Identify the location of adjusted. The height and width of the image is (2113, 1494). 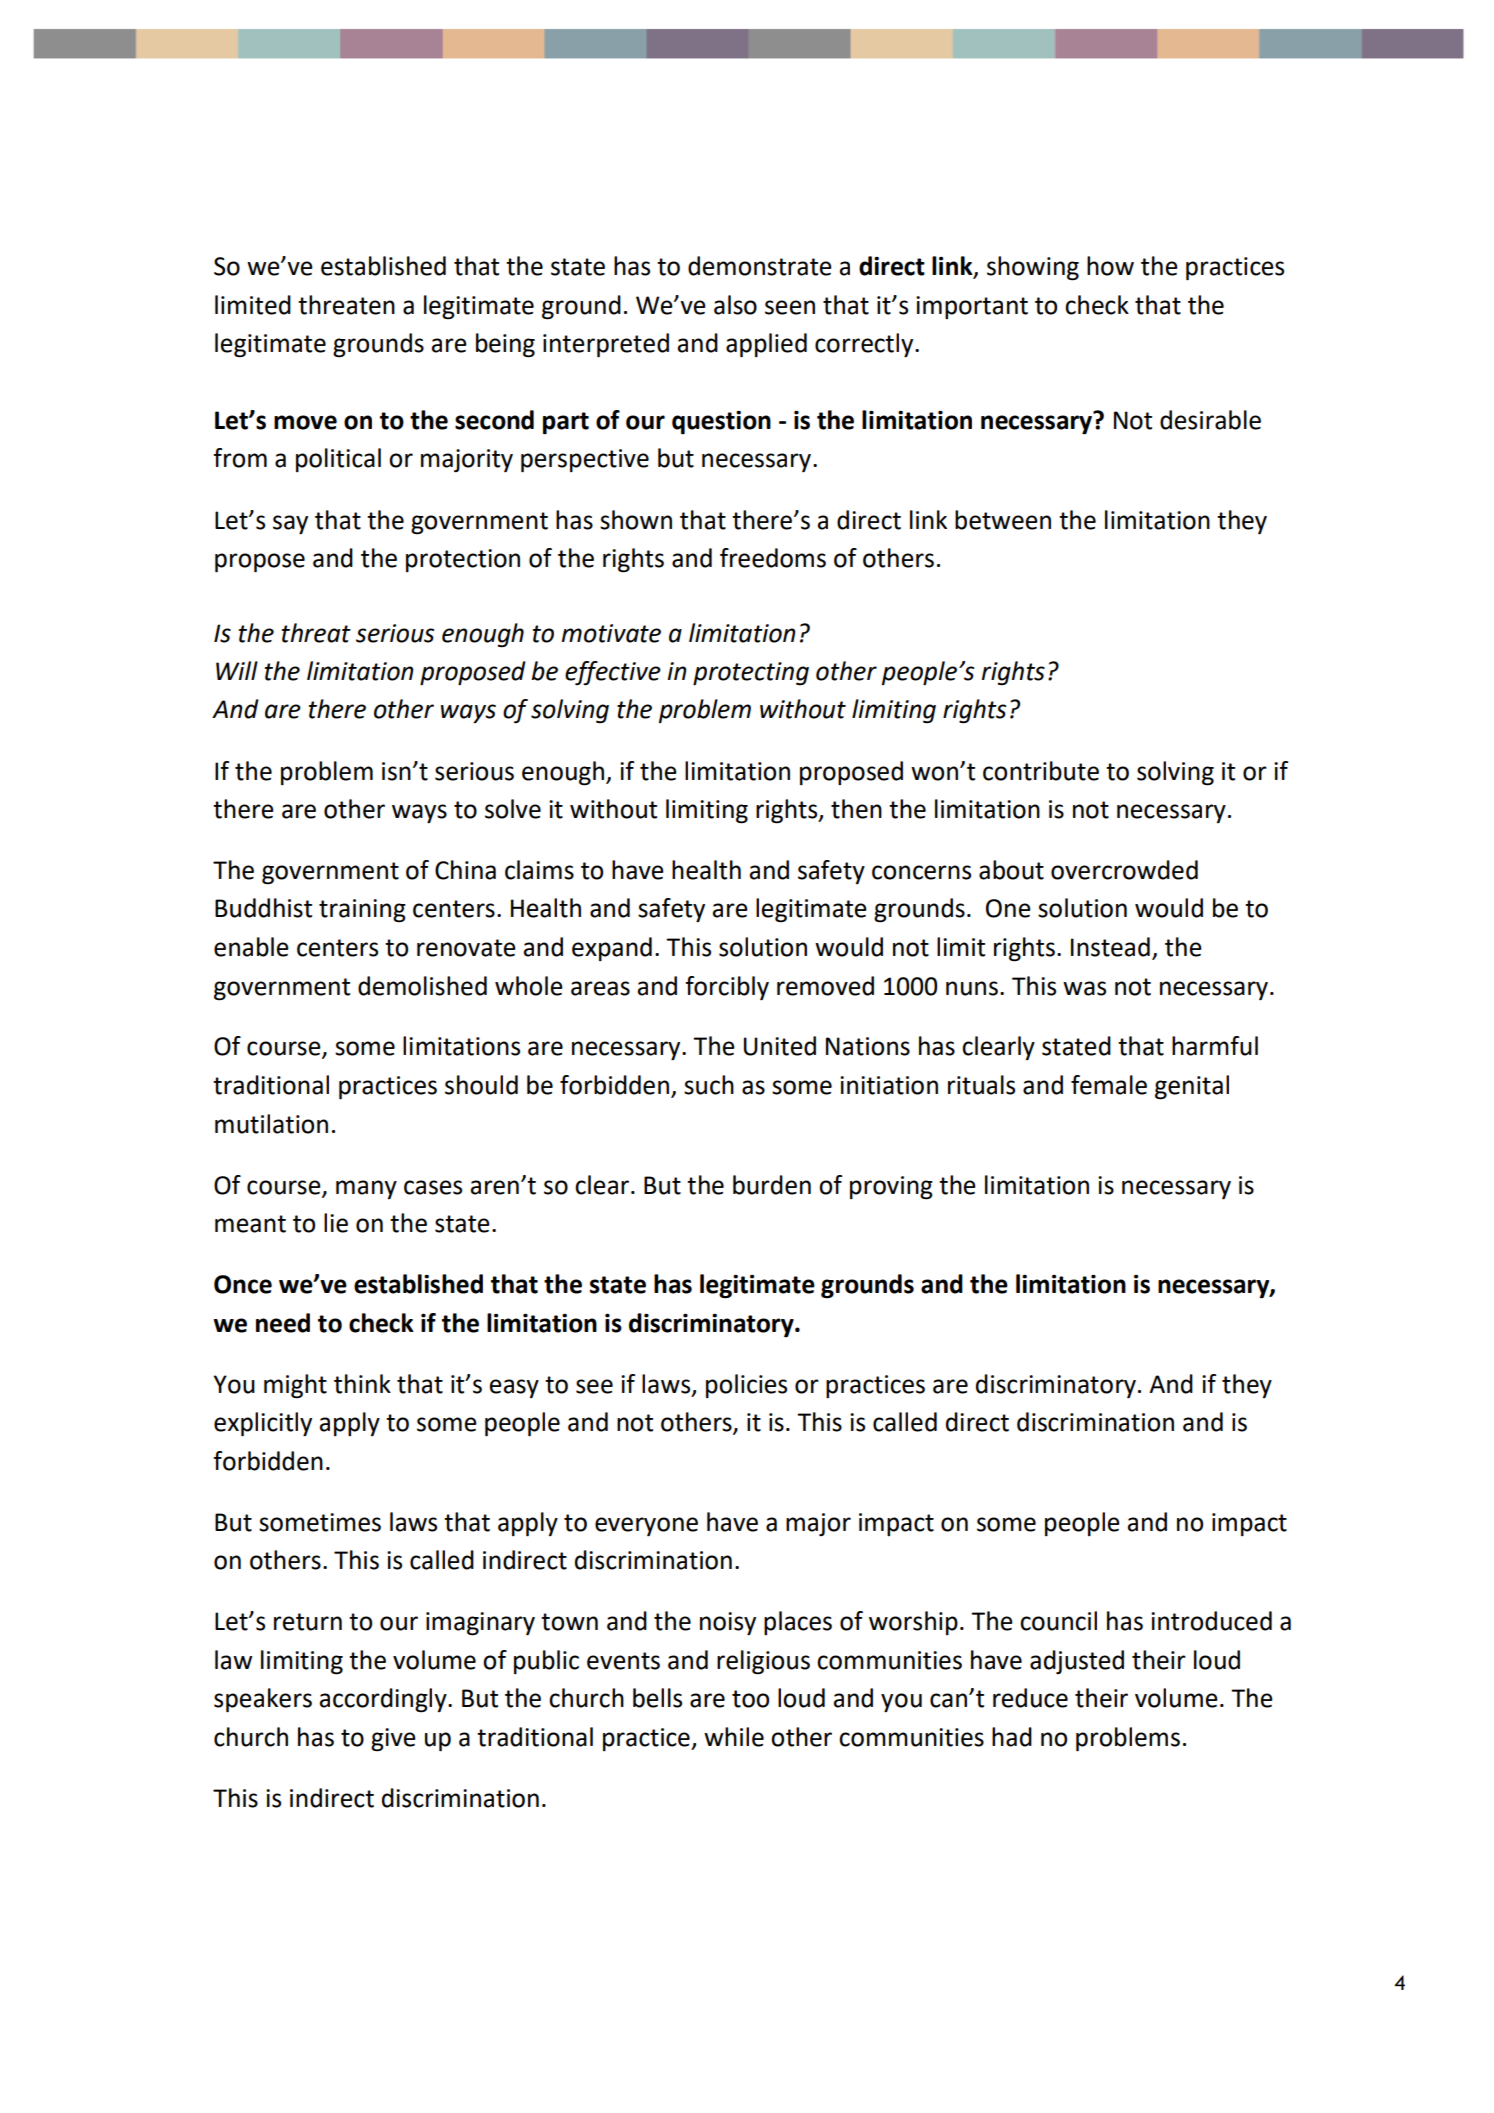
(1077, 1662).
